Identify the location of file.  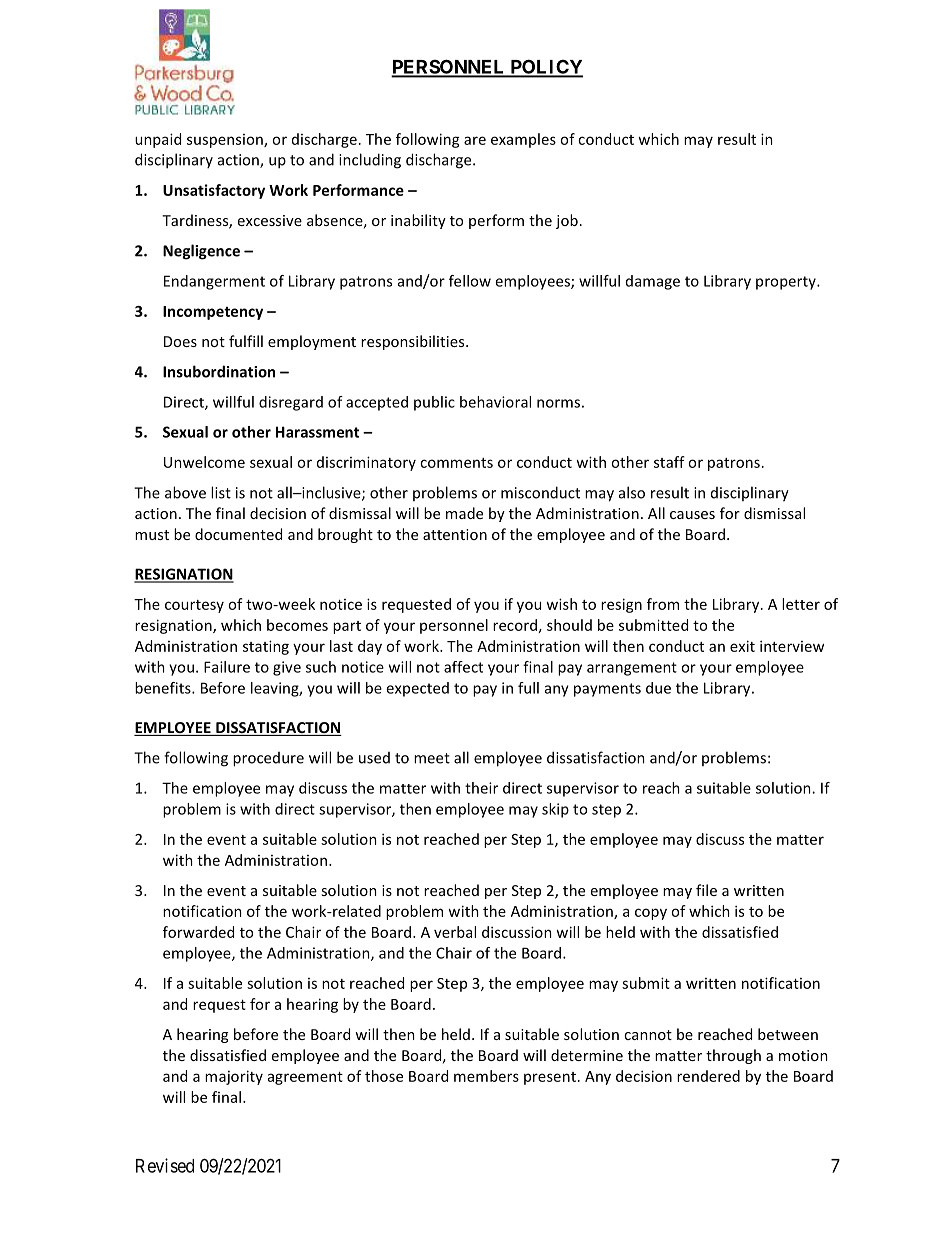
(706, 890).
